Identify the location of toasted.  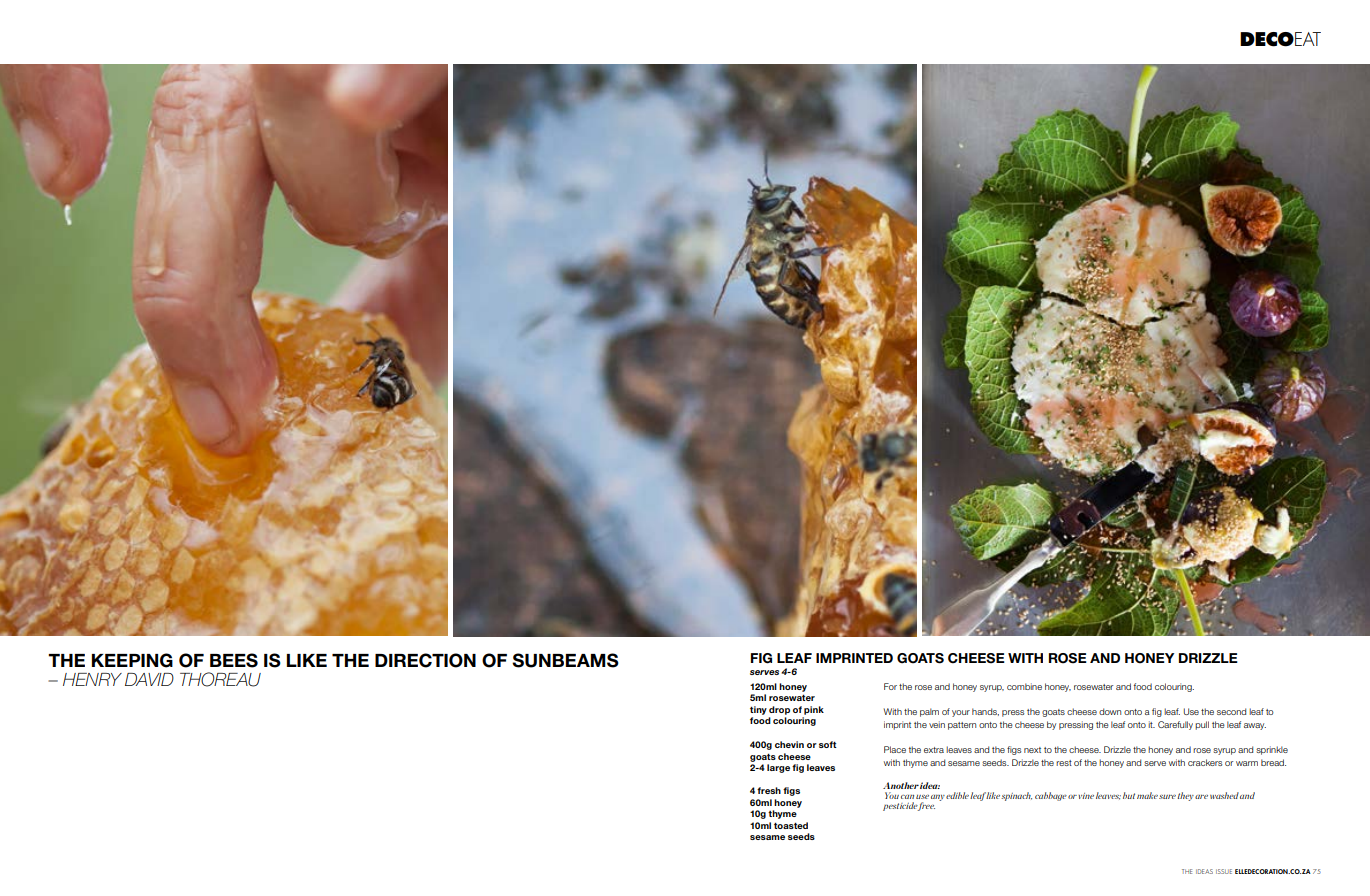
(791, 825).
